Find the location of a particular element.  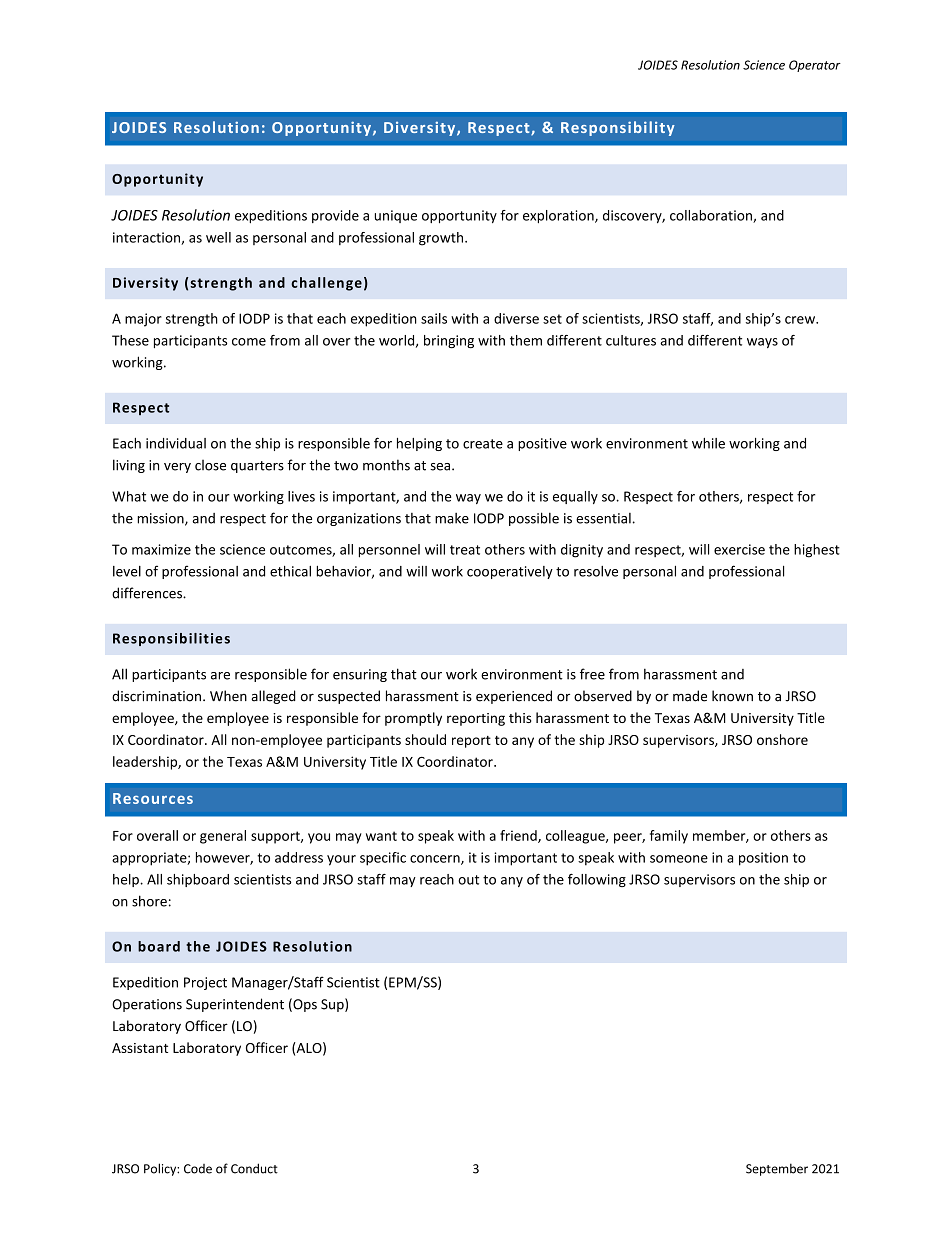

well is located at coordinates (218, 237).
